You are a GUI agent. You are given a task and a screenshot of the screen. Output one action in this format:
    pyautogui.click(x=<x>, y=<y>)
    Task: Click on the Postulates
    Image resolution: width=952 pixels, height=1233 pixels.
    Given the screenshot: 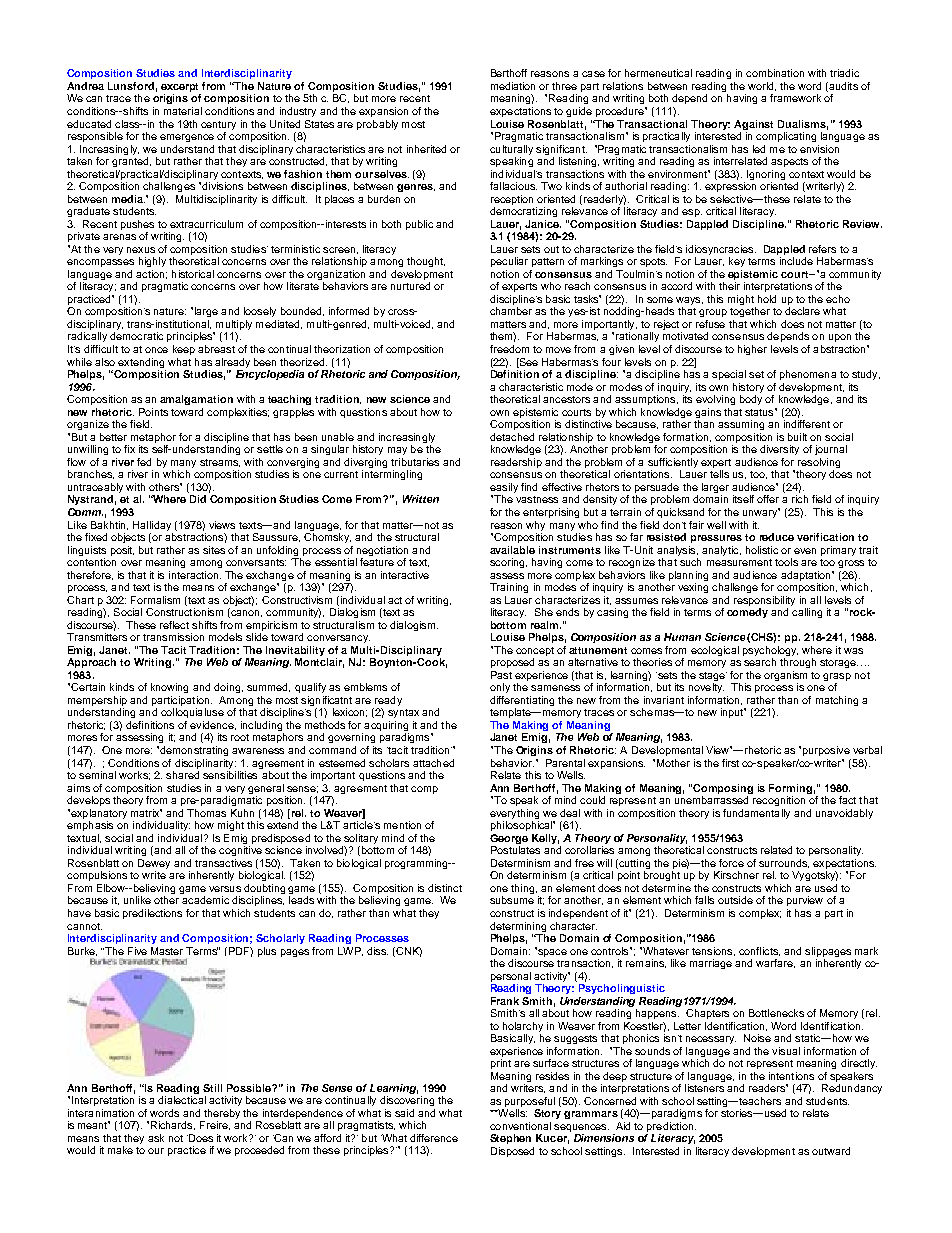 What is the action you would take?
    pyautogui.click(x=515, y=850)
